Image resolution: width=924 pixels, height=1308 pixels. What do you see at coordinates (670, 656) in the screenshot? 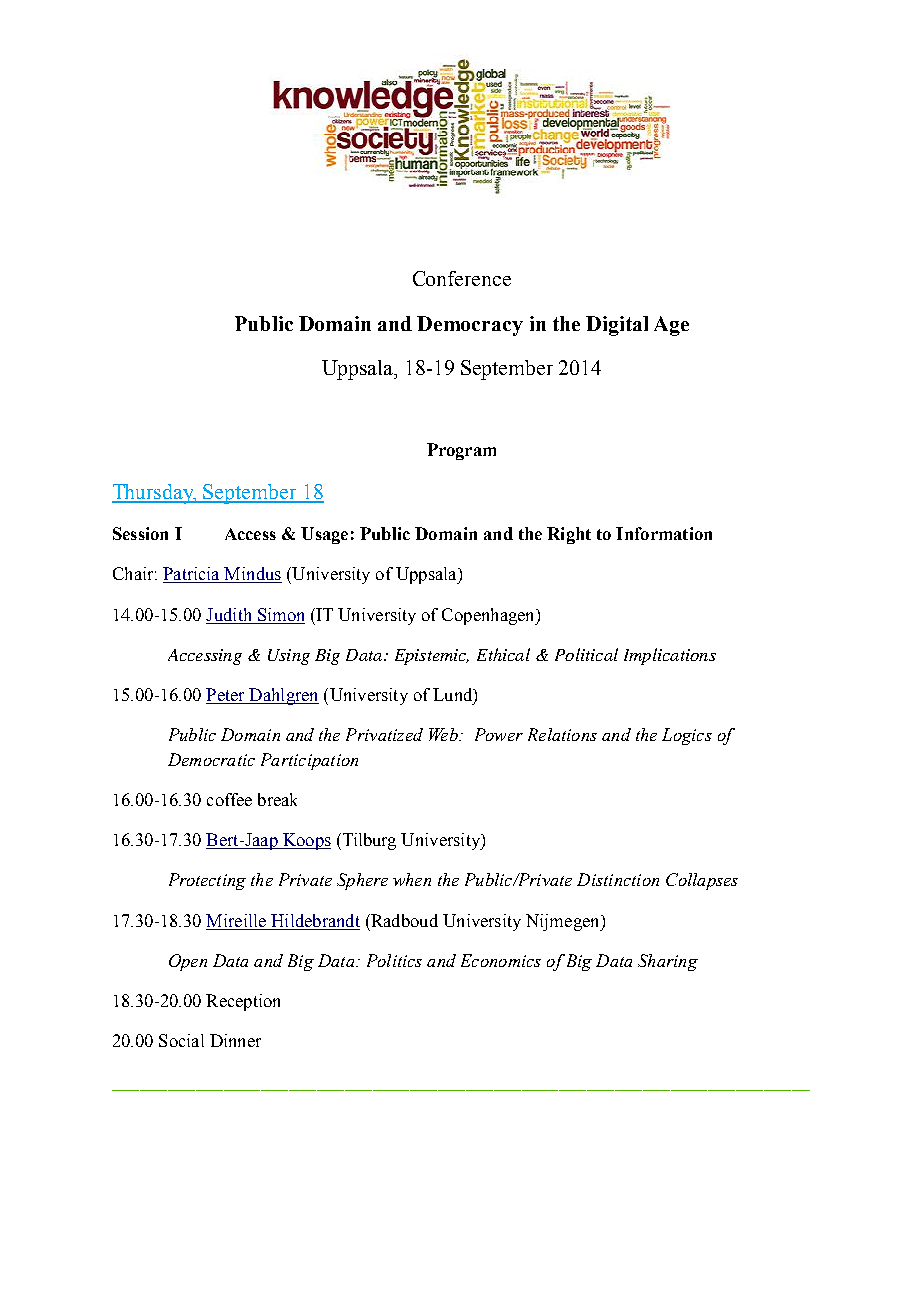
I see `Implications` at bounding box center [670, 656].
